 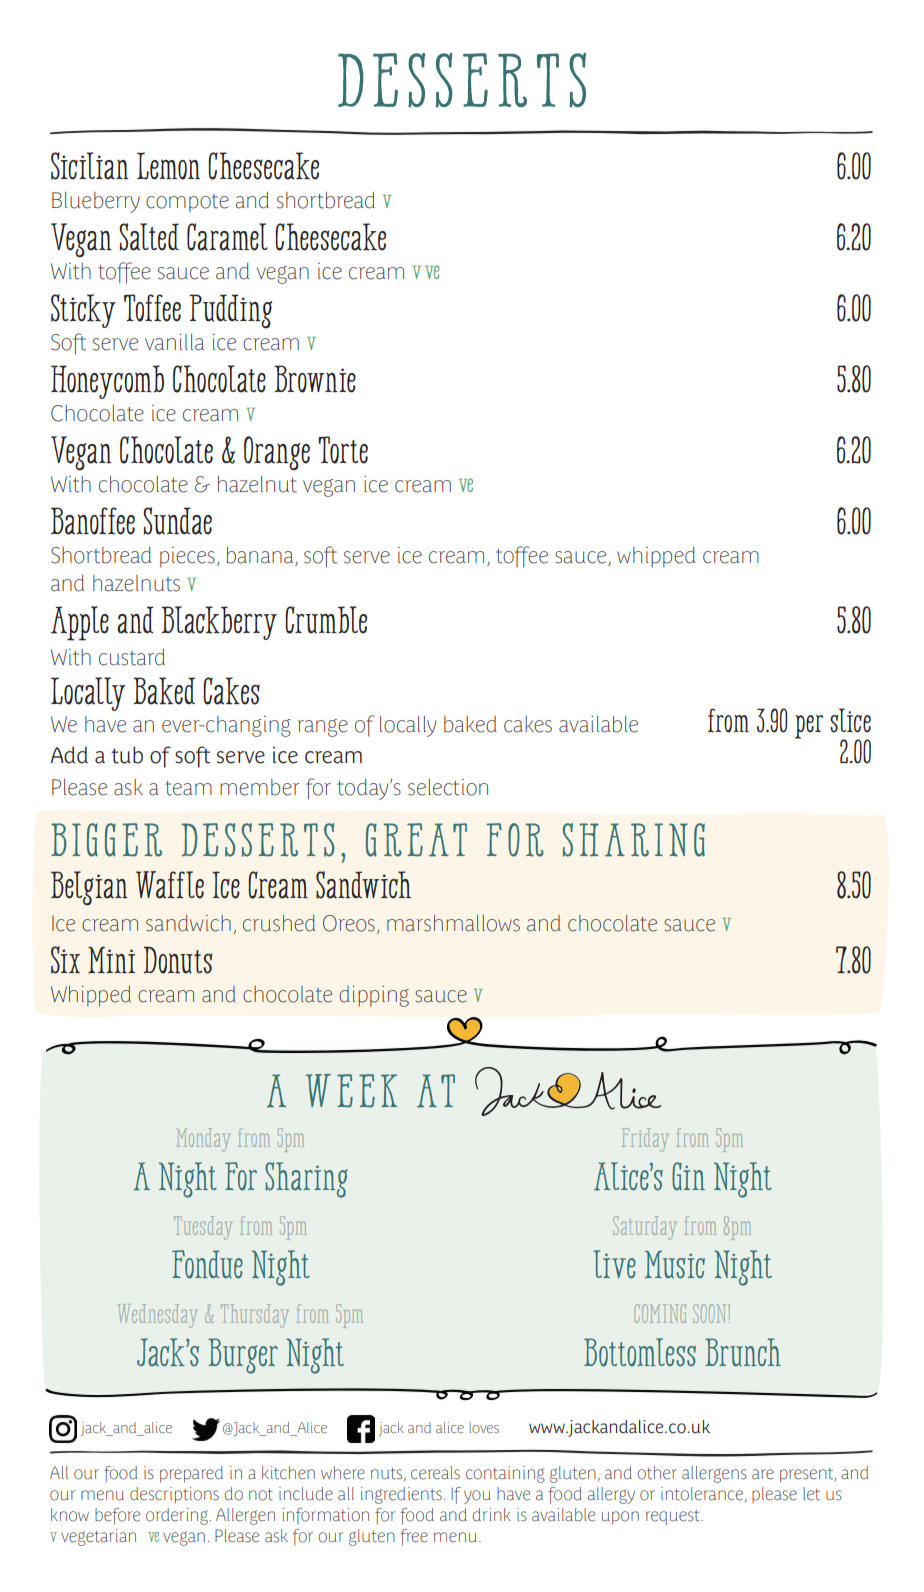 What do you see at coordinates (448, 787) in the image?
I see `selection` at bounding box center [448, 787].
